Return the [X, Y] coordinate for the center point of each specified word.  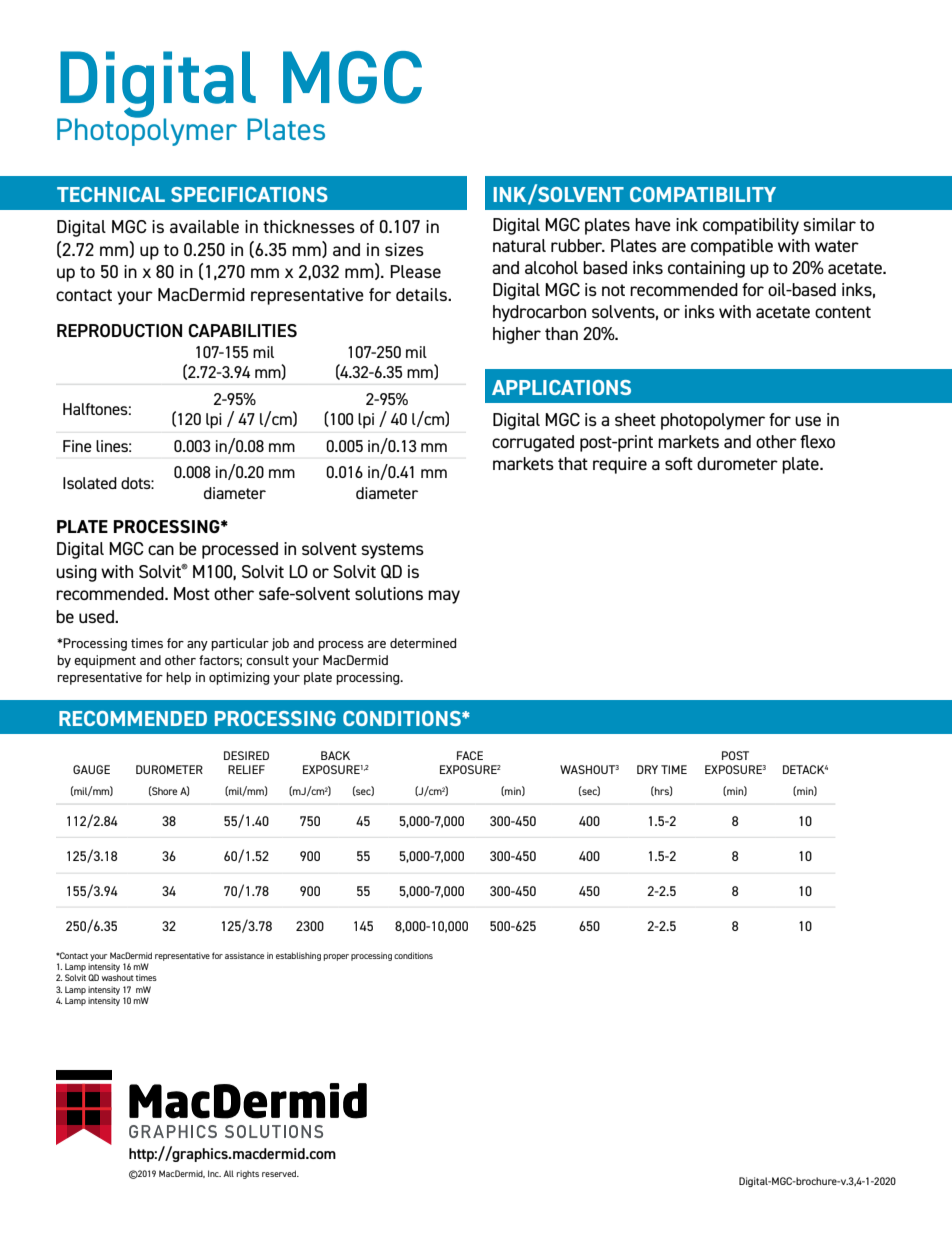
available [204, 226]
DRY [647, 769]
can [161, 550]
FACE [470, 755]
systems [392, 551]
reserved [280, 1173]
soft [679, 463]
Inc [214, 1173]
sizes [404, 249]
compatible [732, 247]
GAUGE [91, 769]
